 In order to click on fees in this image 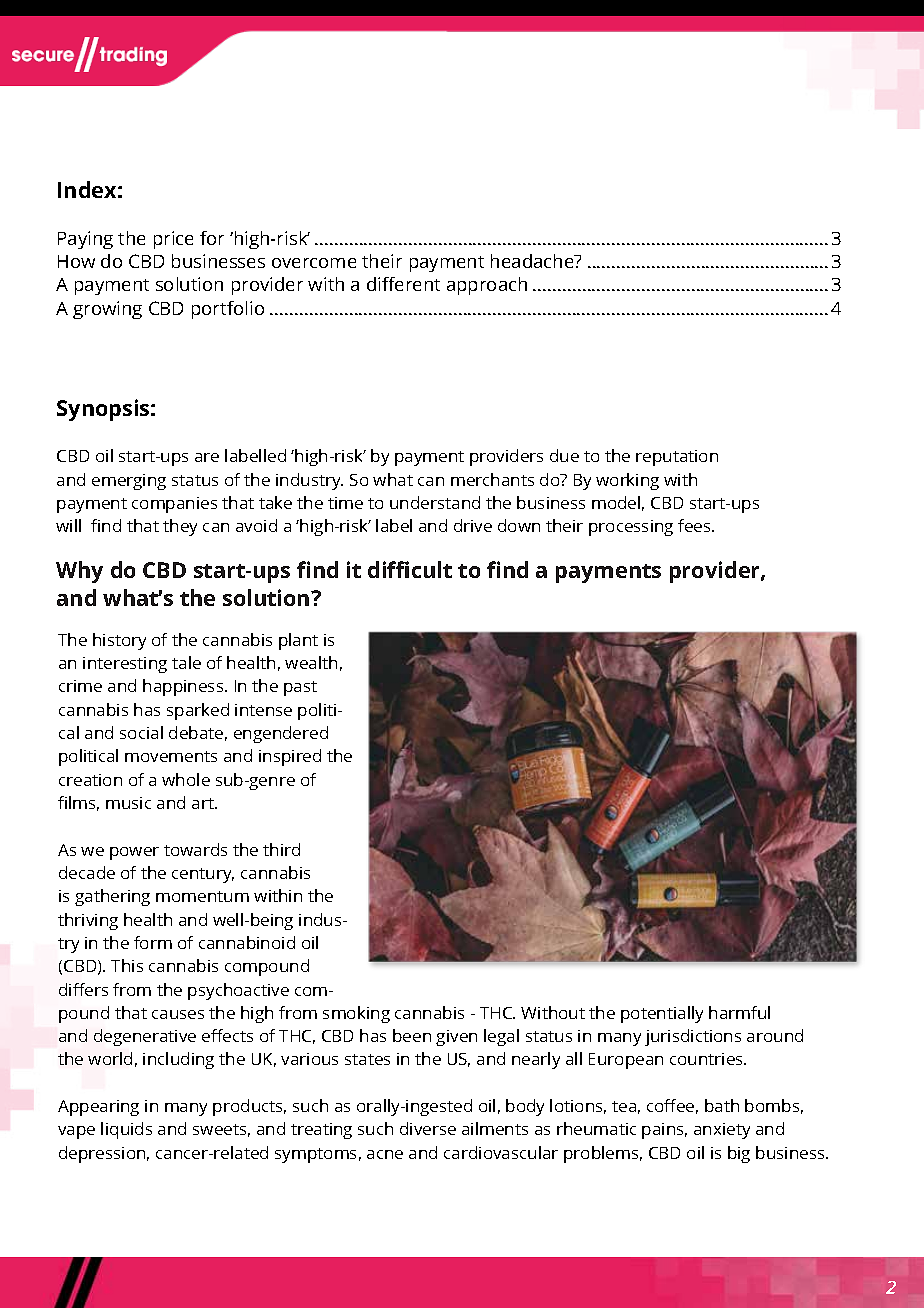, I will do `click(695, 525)`.
